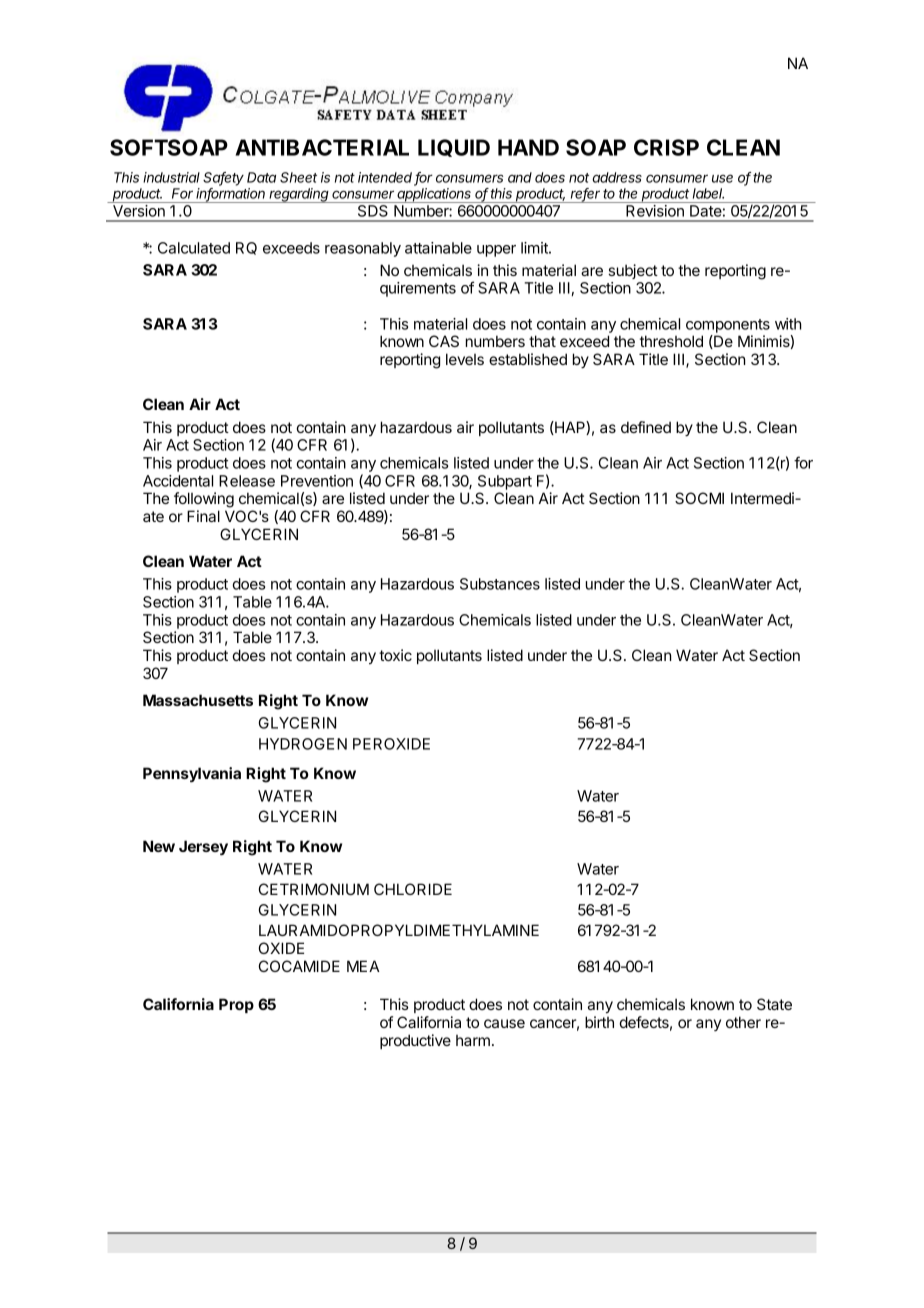 Image resolution: width=924 pixels, height=1308 pixels. What do you see at coordinates (223, 179) in the screenshot?
I see `Safety` at bounding box center [223, 179].
